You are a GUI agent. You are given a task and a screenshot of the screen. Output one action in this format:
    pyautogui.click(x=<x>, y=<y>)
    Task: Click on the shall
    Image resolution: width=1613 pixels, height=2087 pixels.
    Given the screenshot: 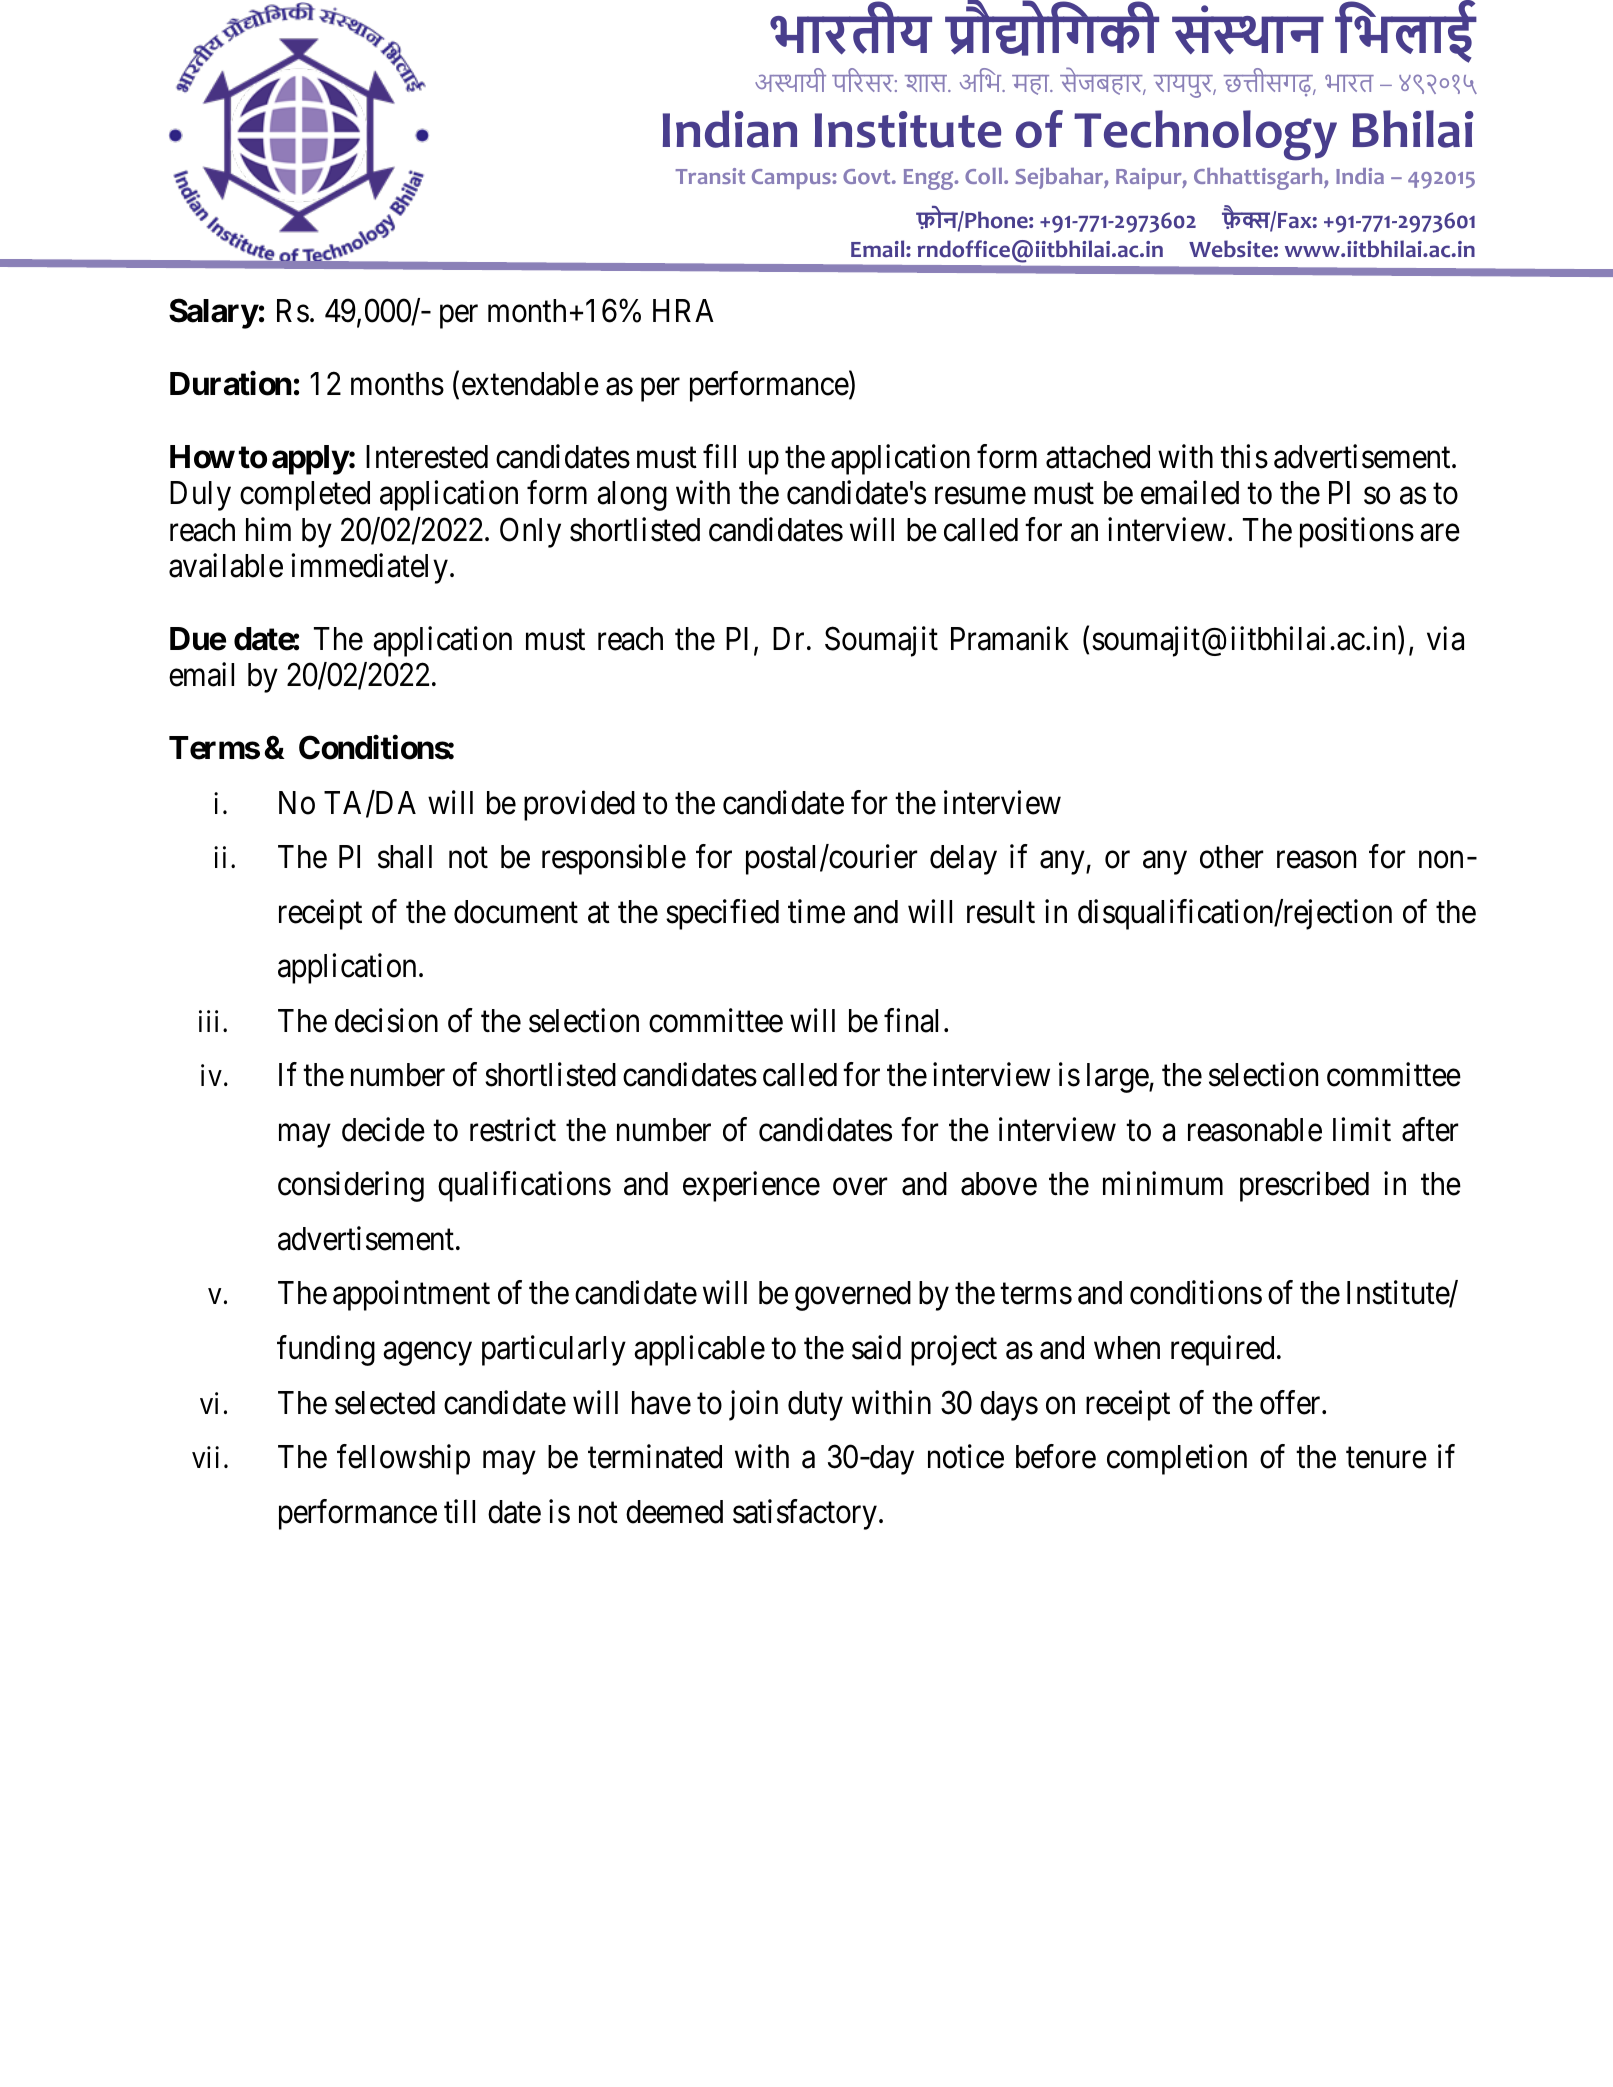 What is the action you would take?
    pyautogui.click(x=405, y=857)
